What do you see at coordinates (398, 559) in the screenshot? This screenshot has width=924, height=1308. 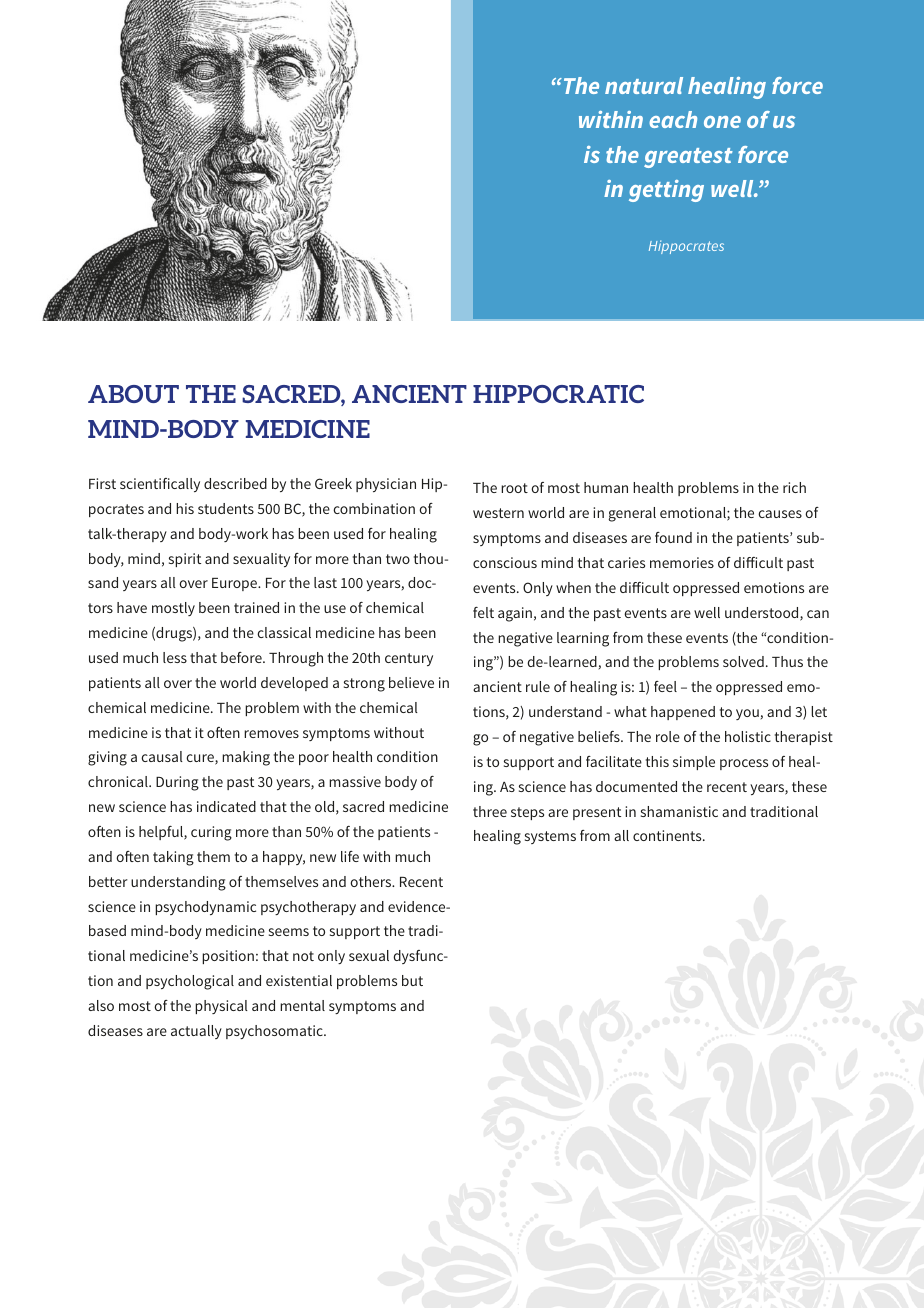 I see `two` at bounding box center [398, 559].
